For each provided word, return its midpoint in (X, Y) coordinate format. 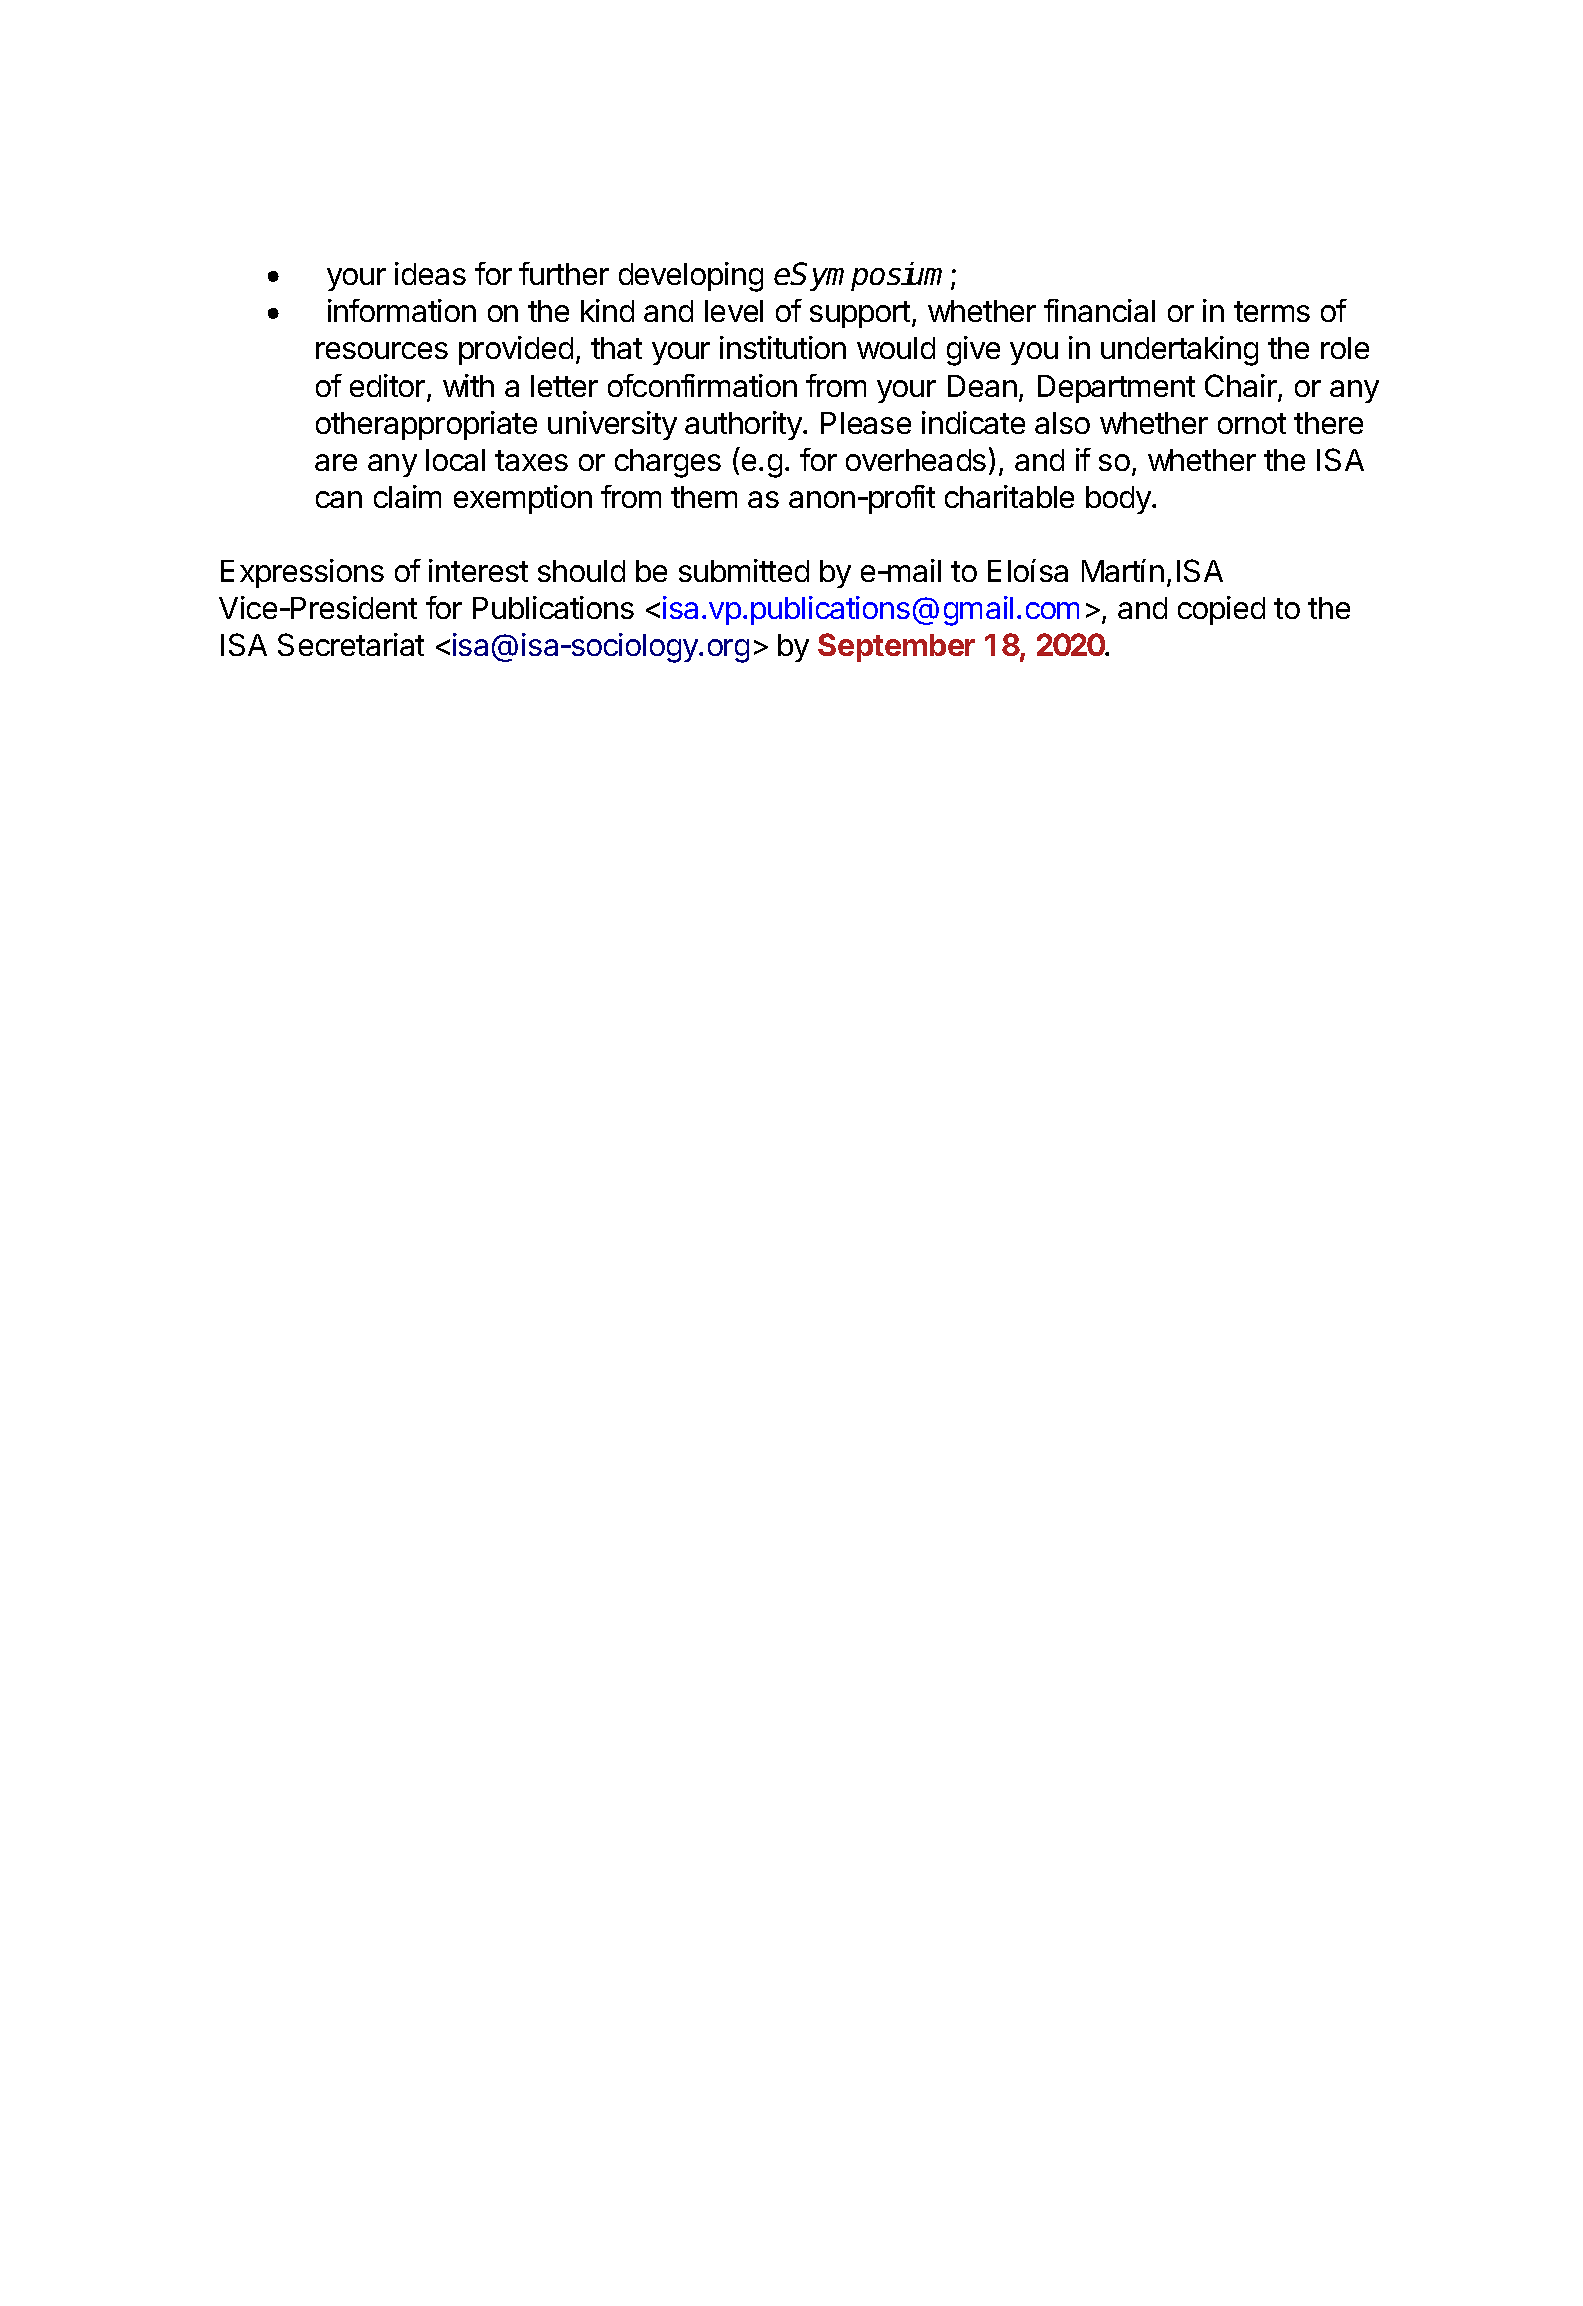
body (1119, 500)
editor (387, 385)
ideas (430, 273)
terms (1272, 311)
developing (691, 277)
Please (866, 423)
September (896, 647)
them (704, 497)
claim (407, 496)
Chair (1242, 387)
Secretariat (351, 644)
